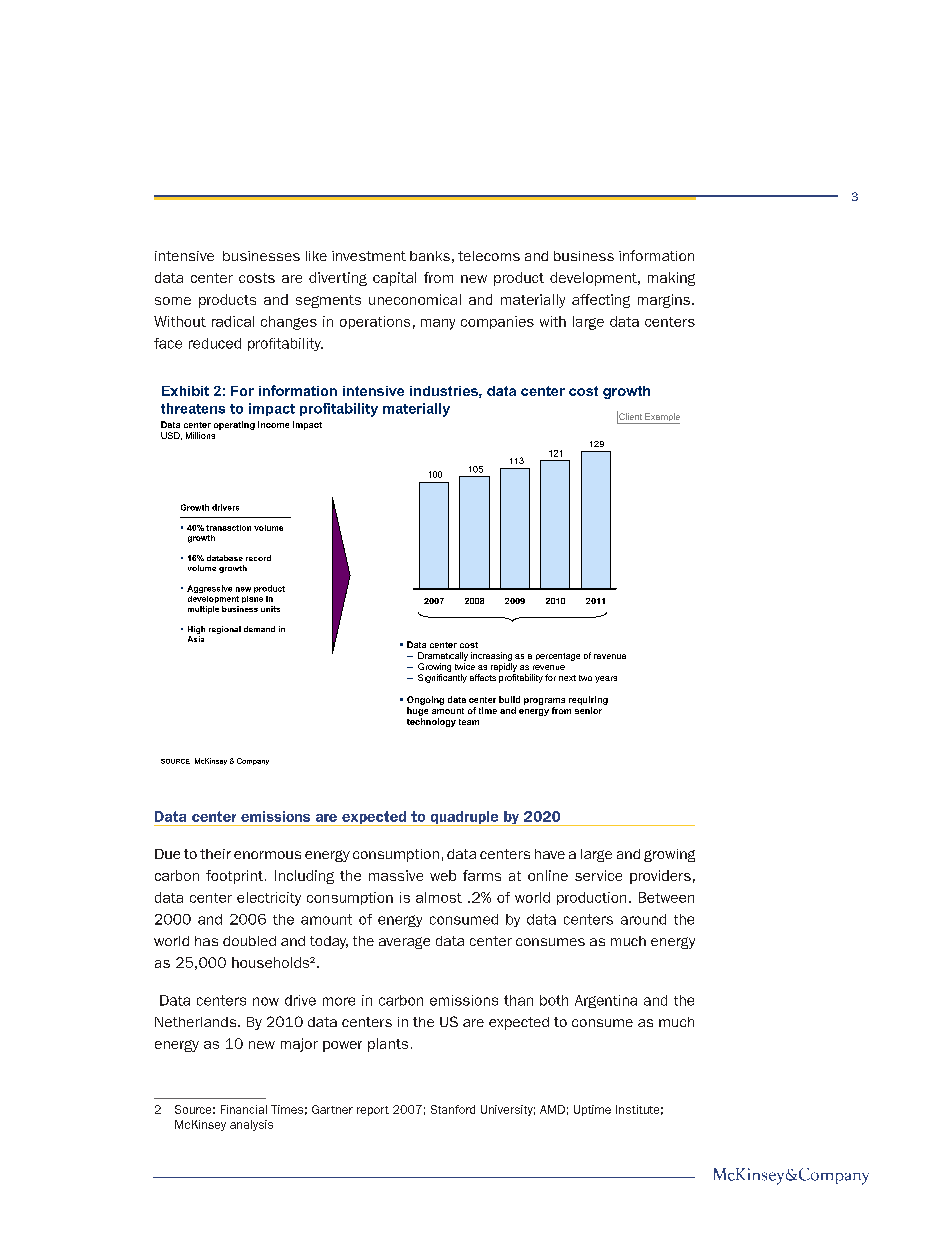 The image size is (952, 1233). I want to click on Asia, so click(196, 639).
